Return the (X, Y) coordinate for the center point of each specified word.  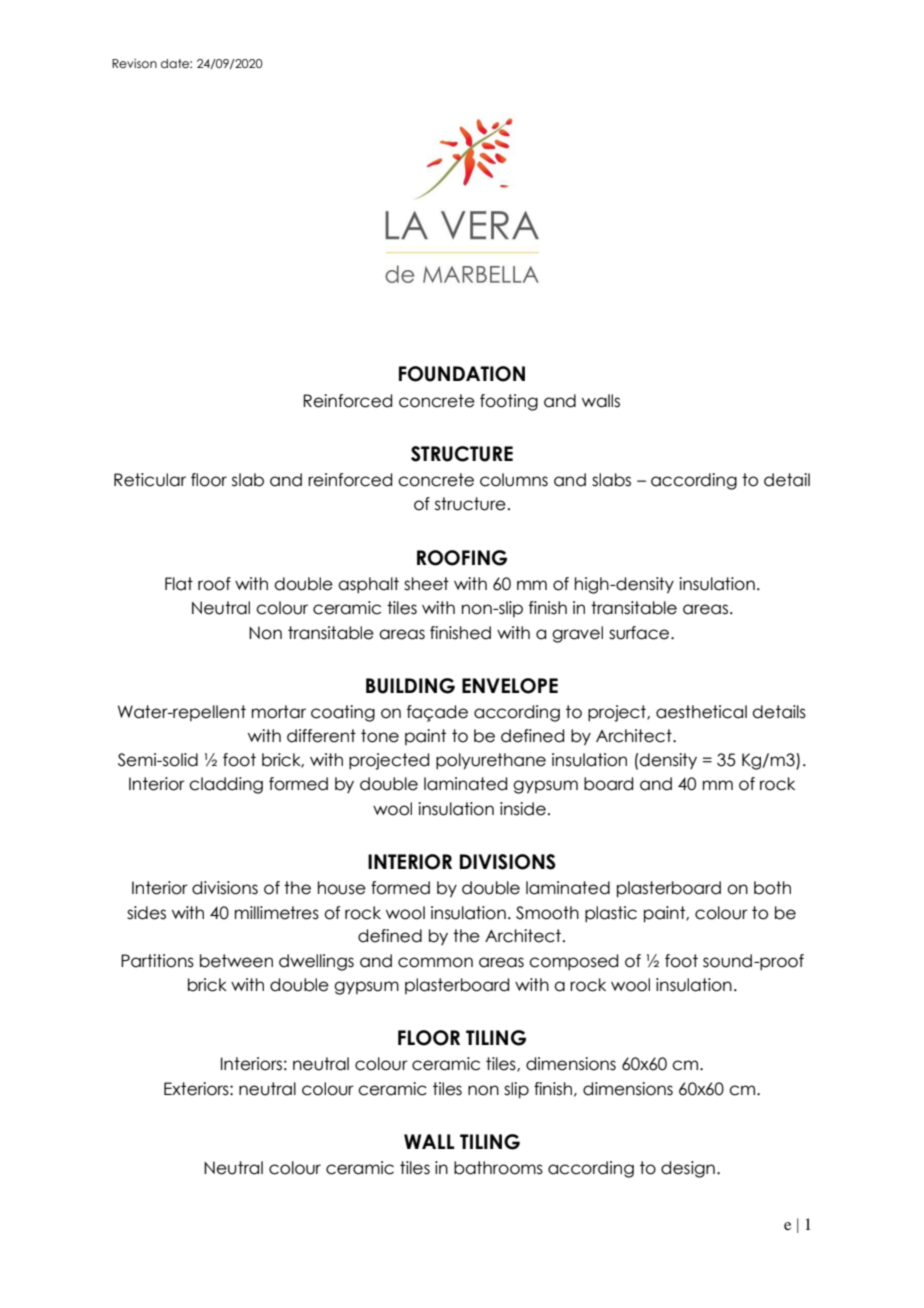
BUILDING (410, 686)
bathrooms (498, 1168)
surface (640, 633)
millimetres (277, 913)
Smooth (547, 913)
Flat (179, 584)
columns (514, 480)
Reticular (150, 480)
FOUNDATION (462, 374)
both (772, 888)
